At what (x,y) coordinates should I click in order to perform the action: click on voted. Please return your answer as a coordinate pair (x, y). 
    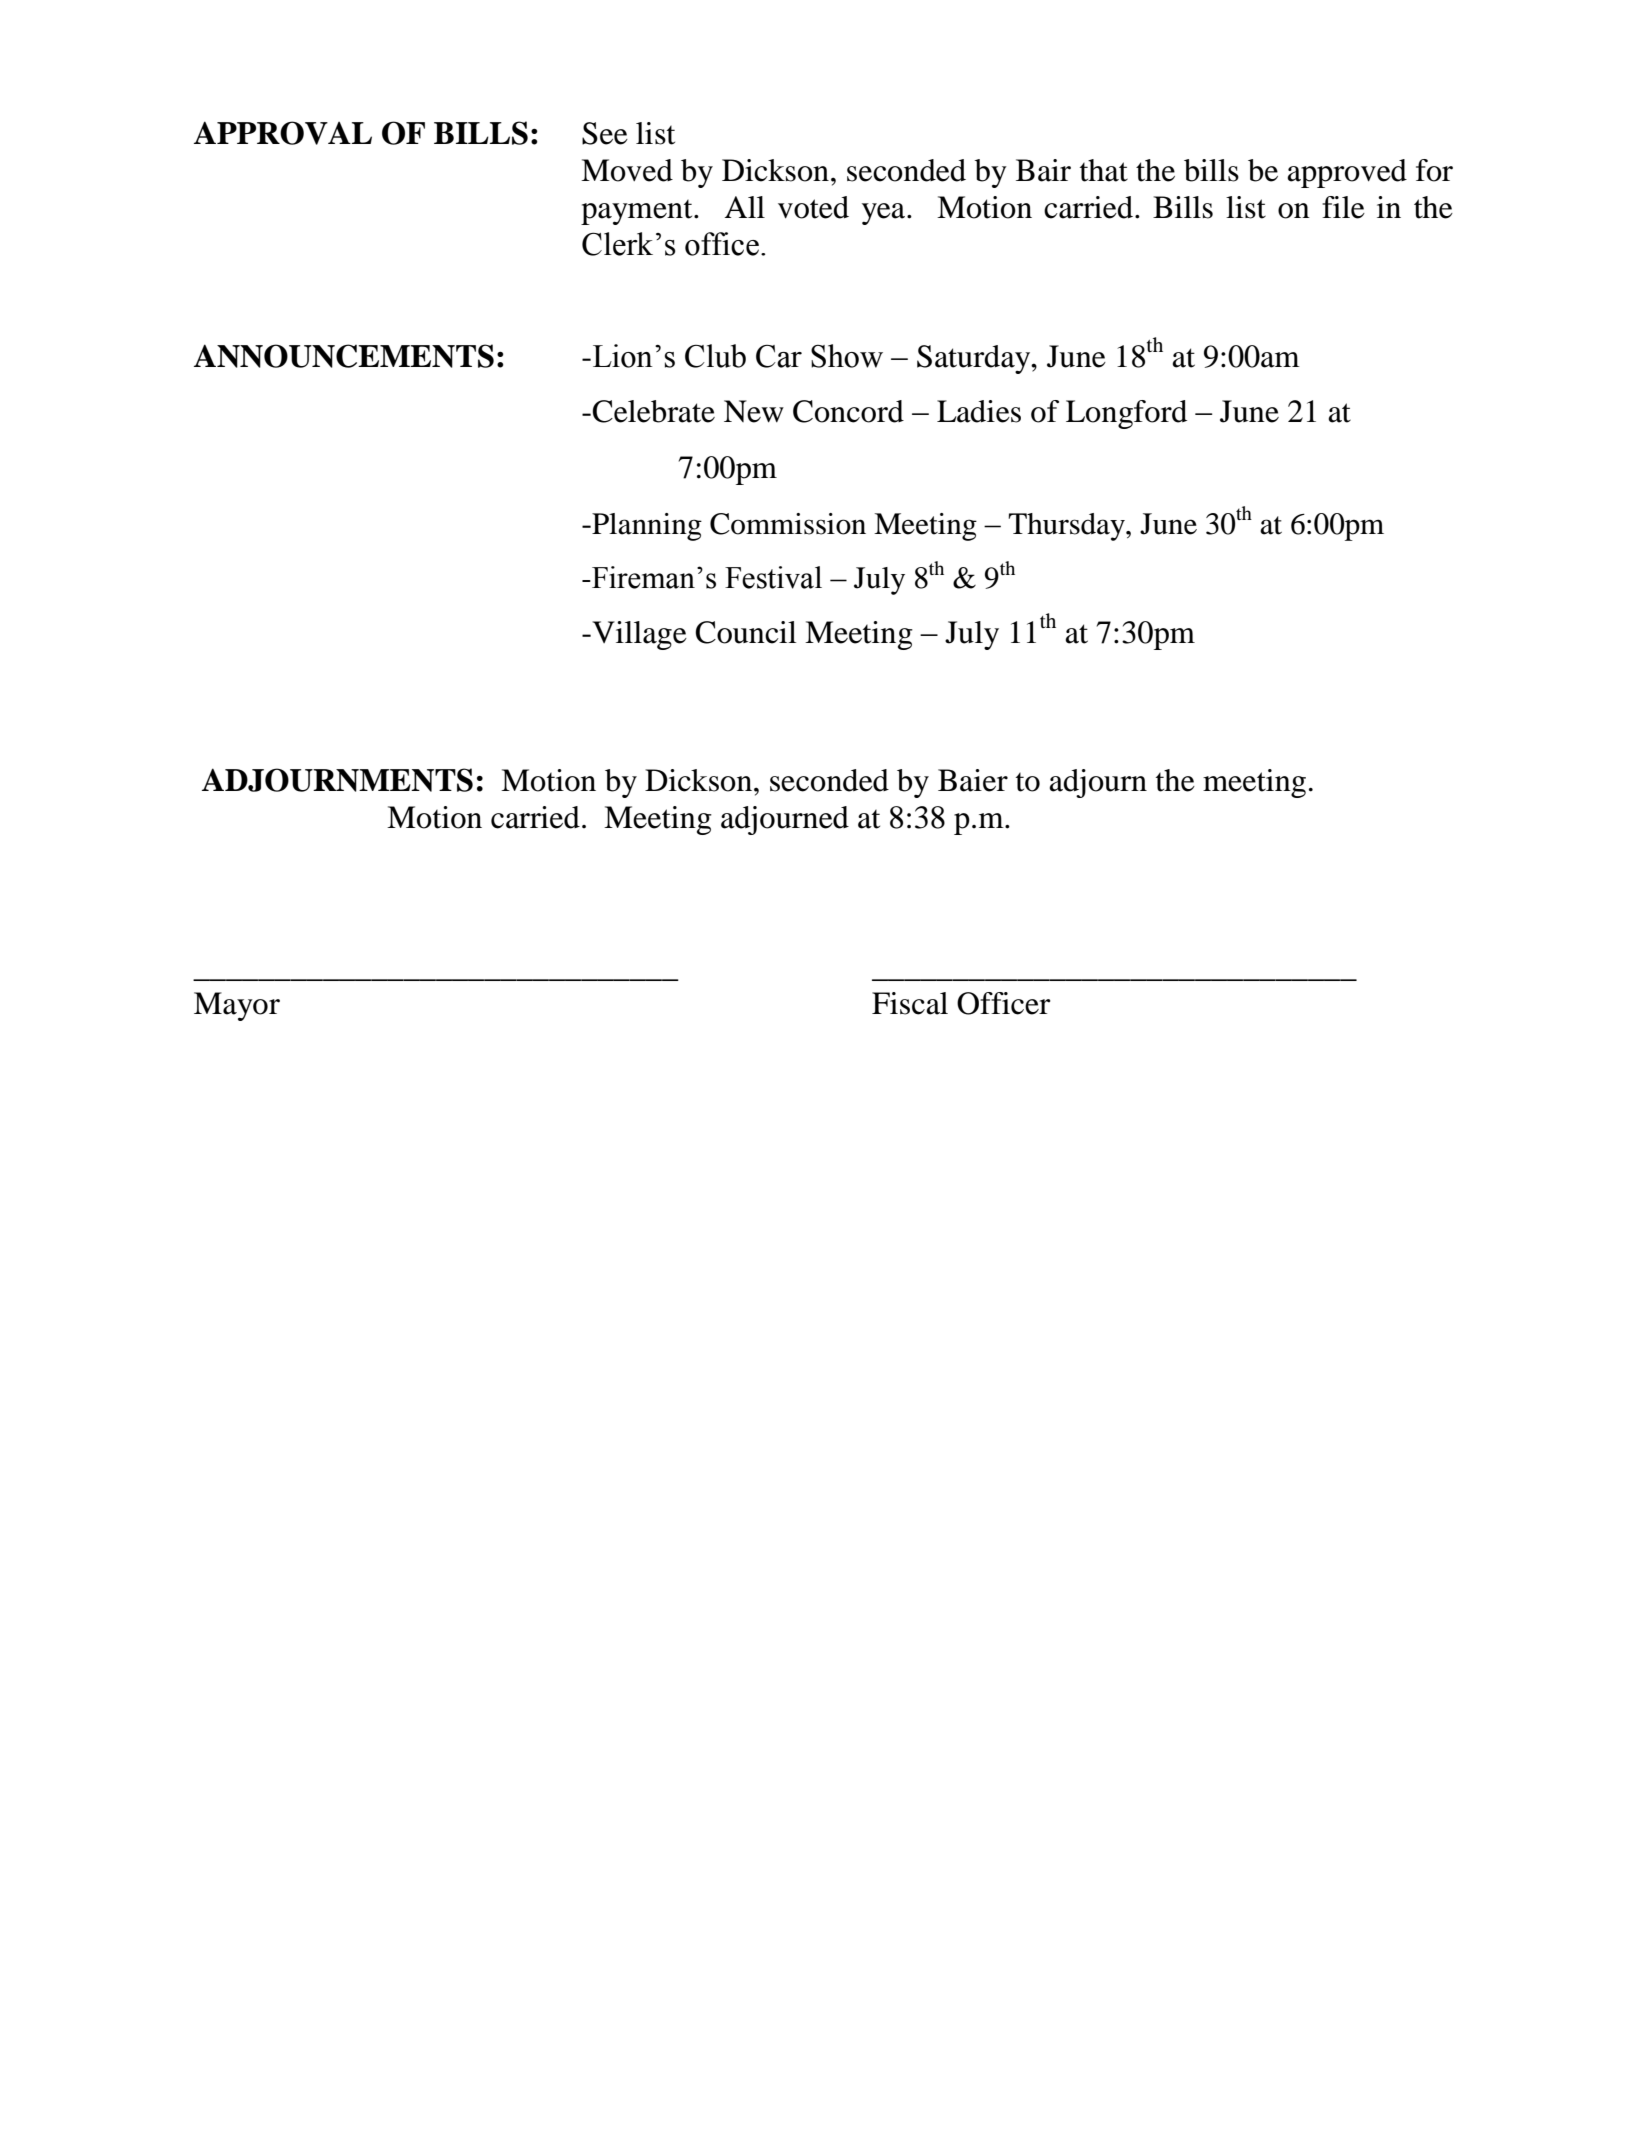
    Looking at the image, I should click on (813, 207).
